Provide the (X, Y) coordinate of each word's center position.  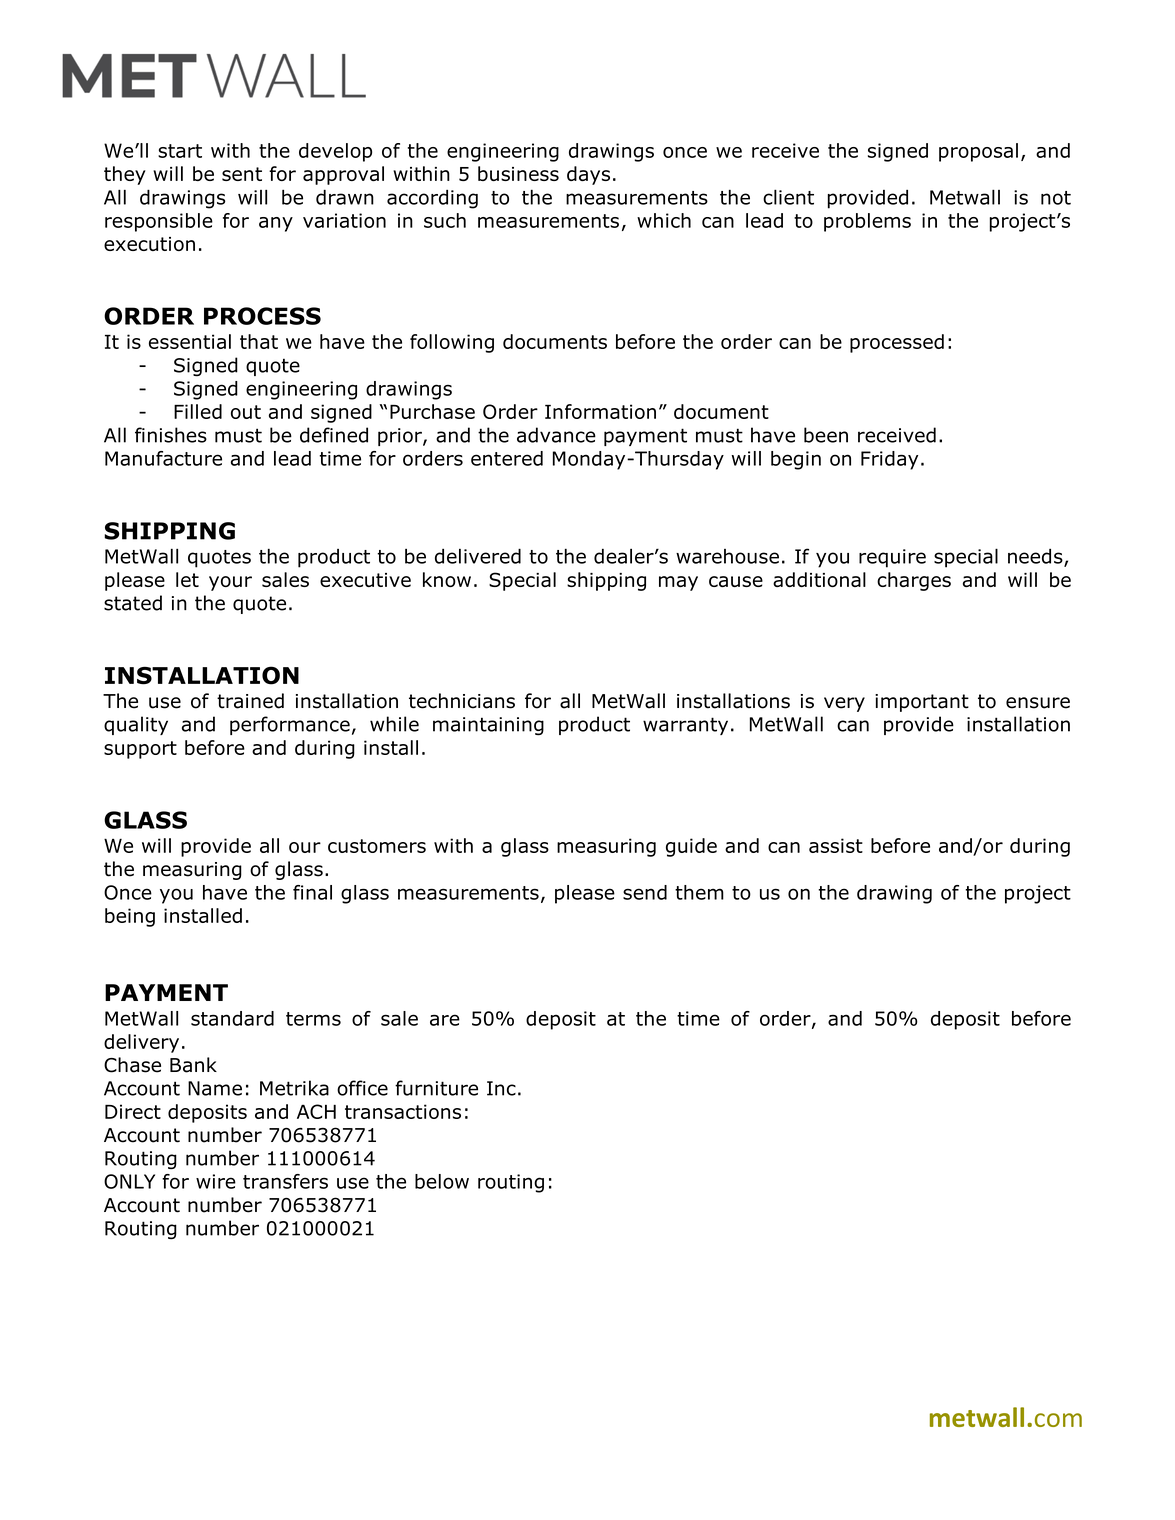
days (588, 175)
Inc (501, 1088)
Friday (889, 460)
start (180, 151)
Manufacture (163, 458)
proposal (978, 152)
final (312, 892)
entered (507, 458)
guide (691, 847)
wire (216, 1181)
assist (836, 845)
